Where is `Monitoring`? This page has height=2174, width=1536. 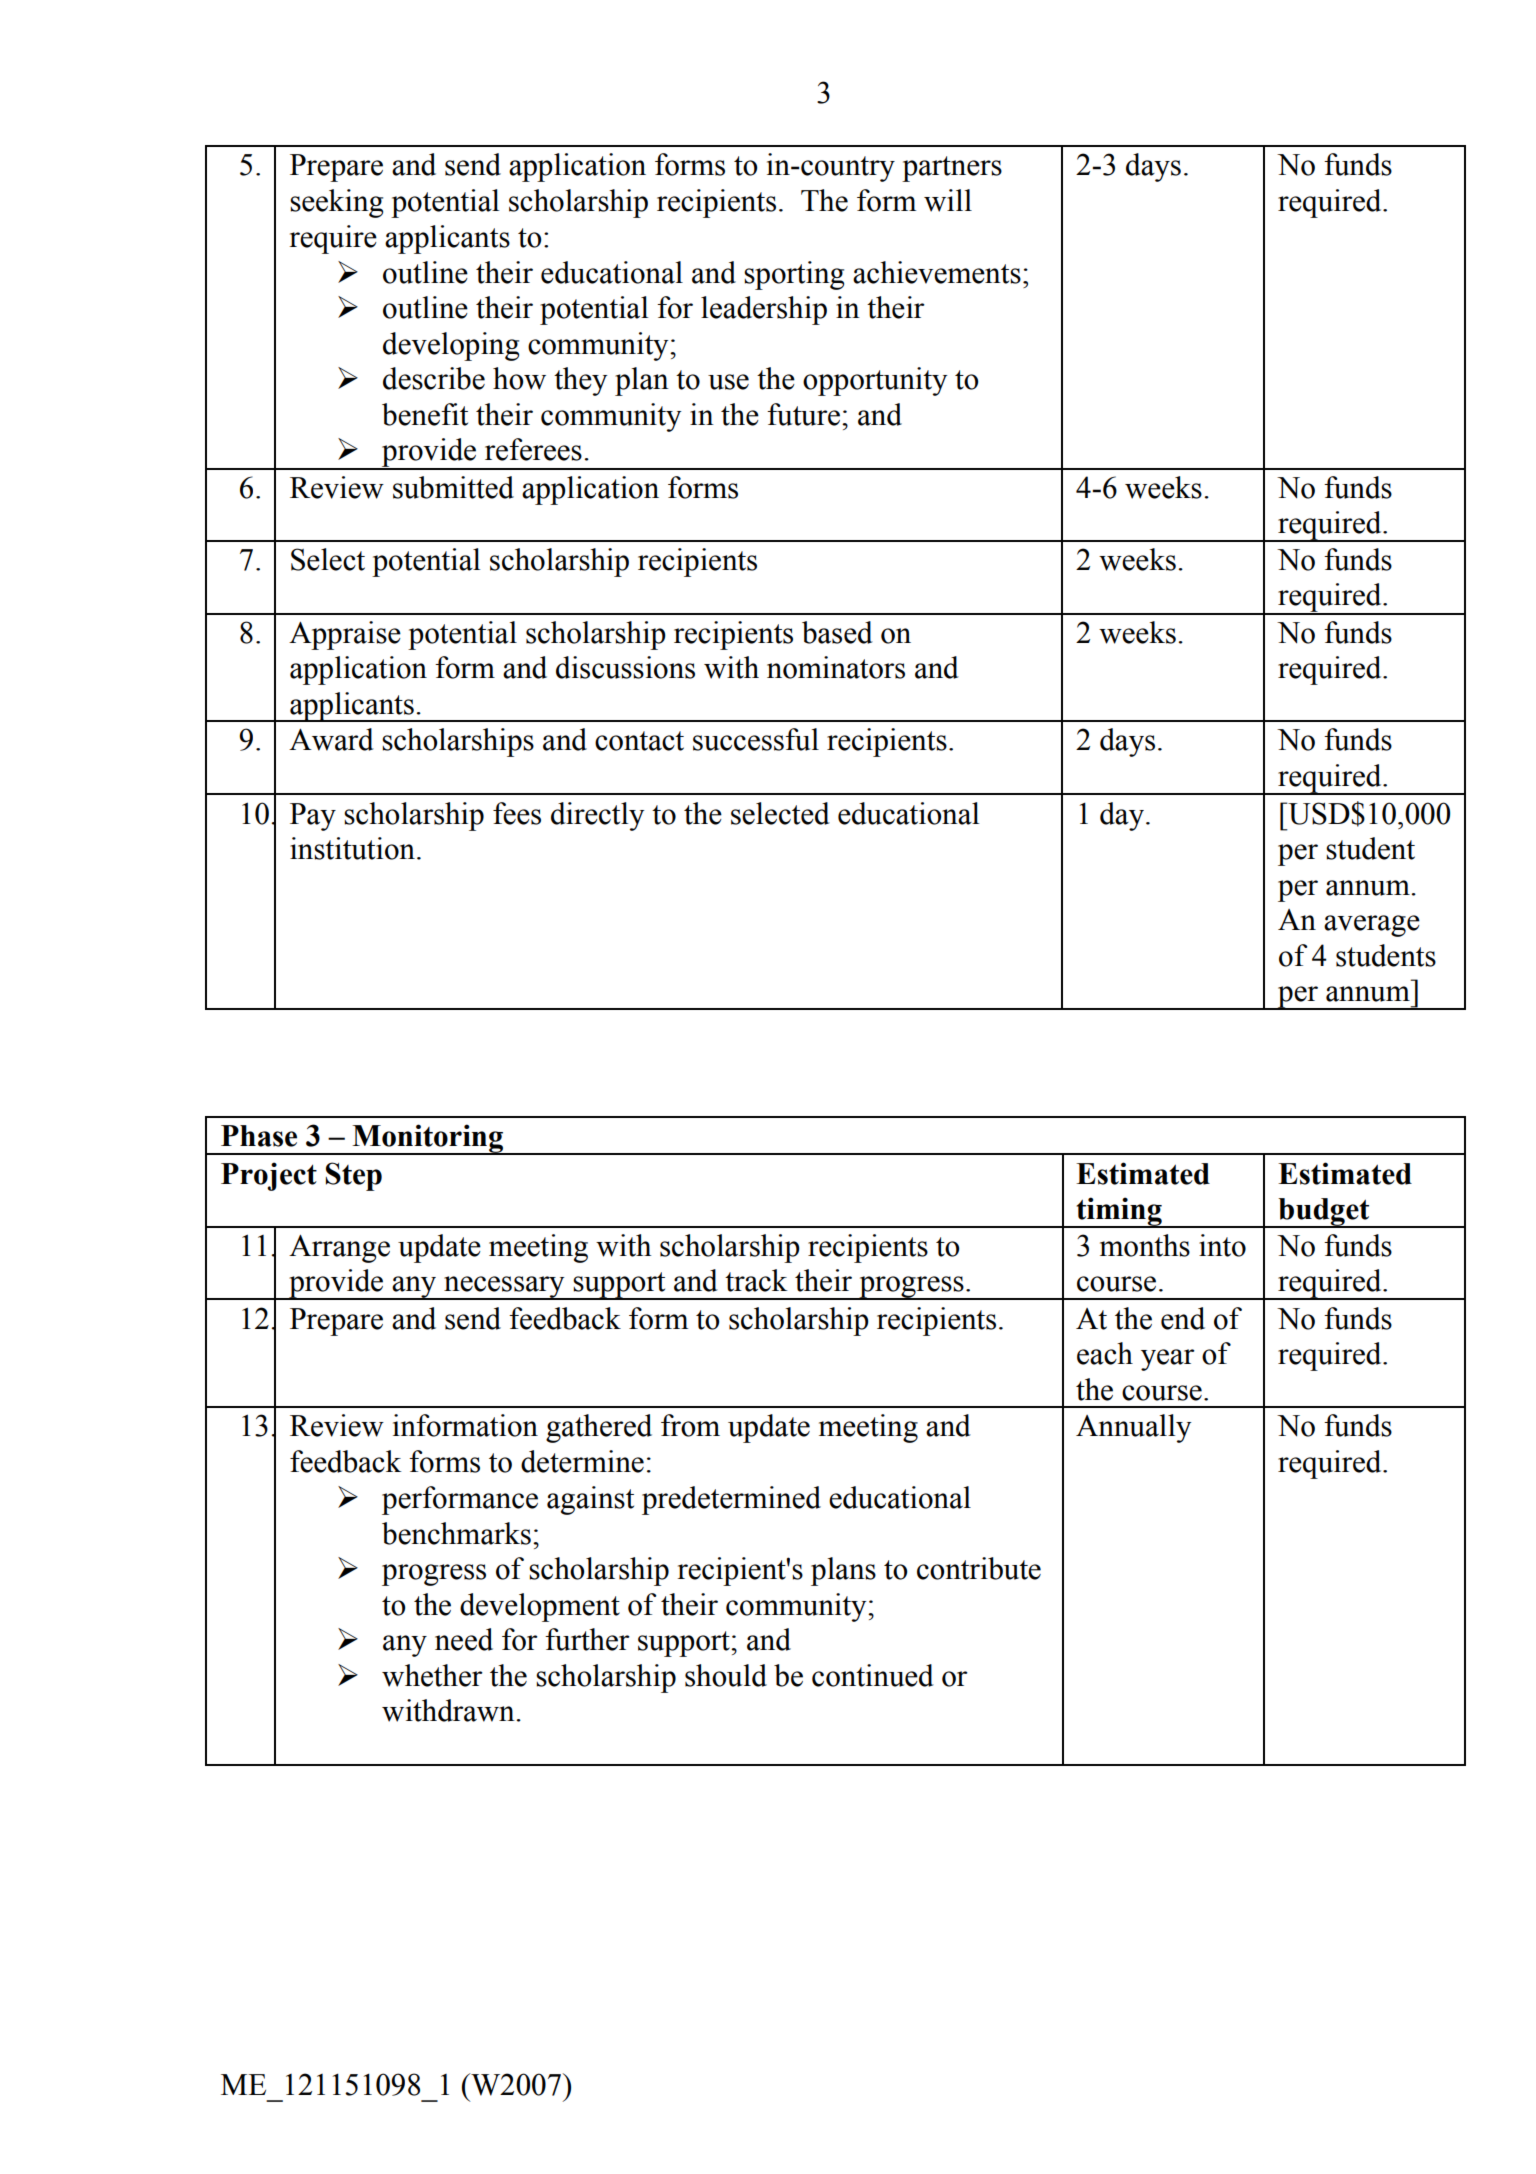 Monitoring is located at coordinates (428, 1139).
